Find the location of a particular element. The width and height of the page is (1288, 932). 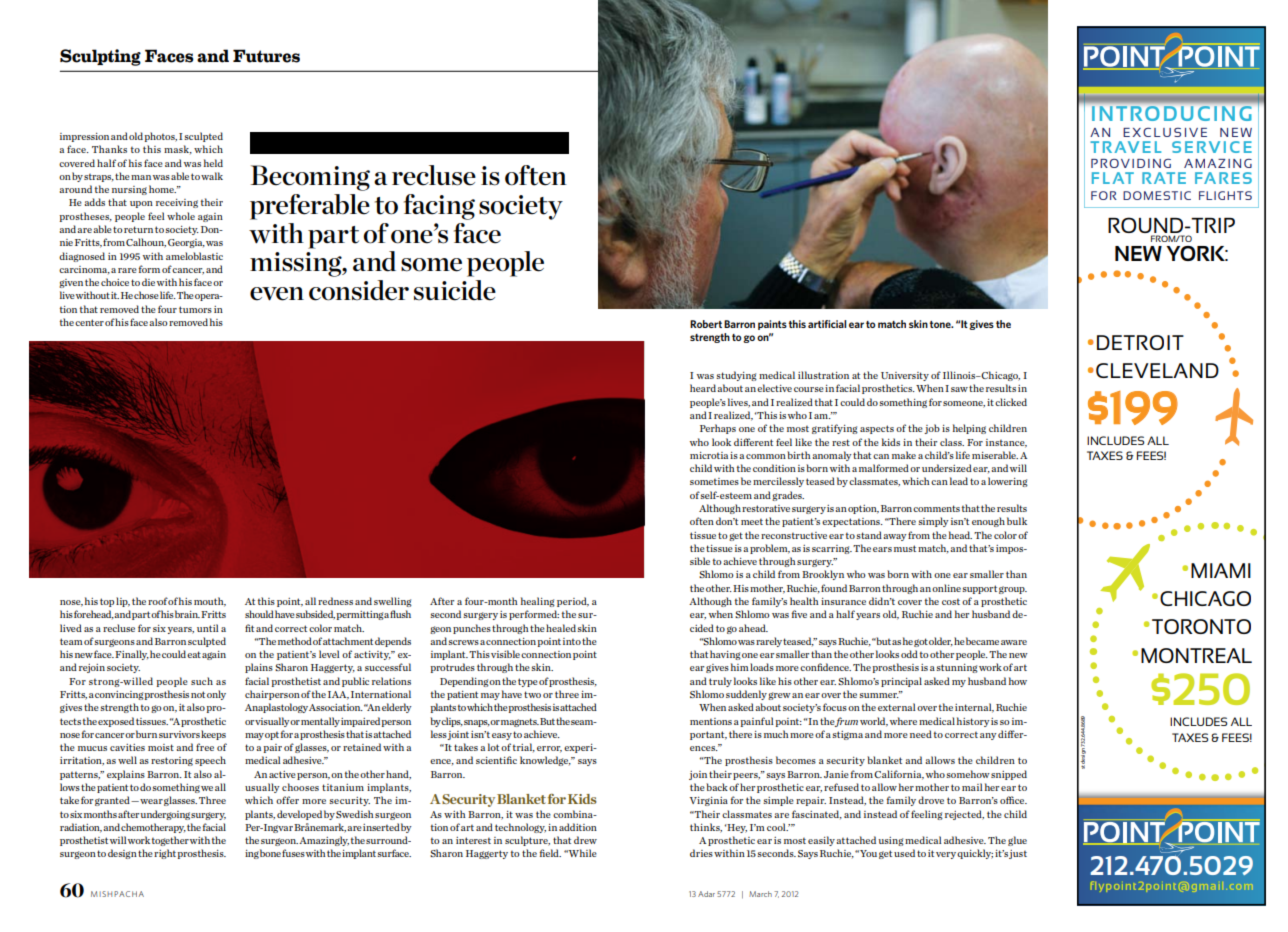

truly is located at coordinates (720, 682).
